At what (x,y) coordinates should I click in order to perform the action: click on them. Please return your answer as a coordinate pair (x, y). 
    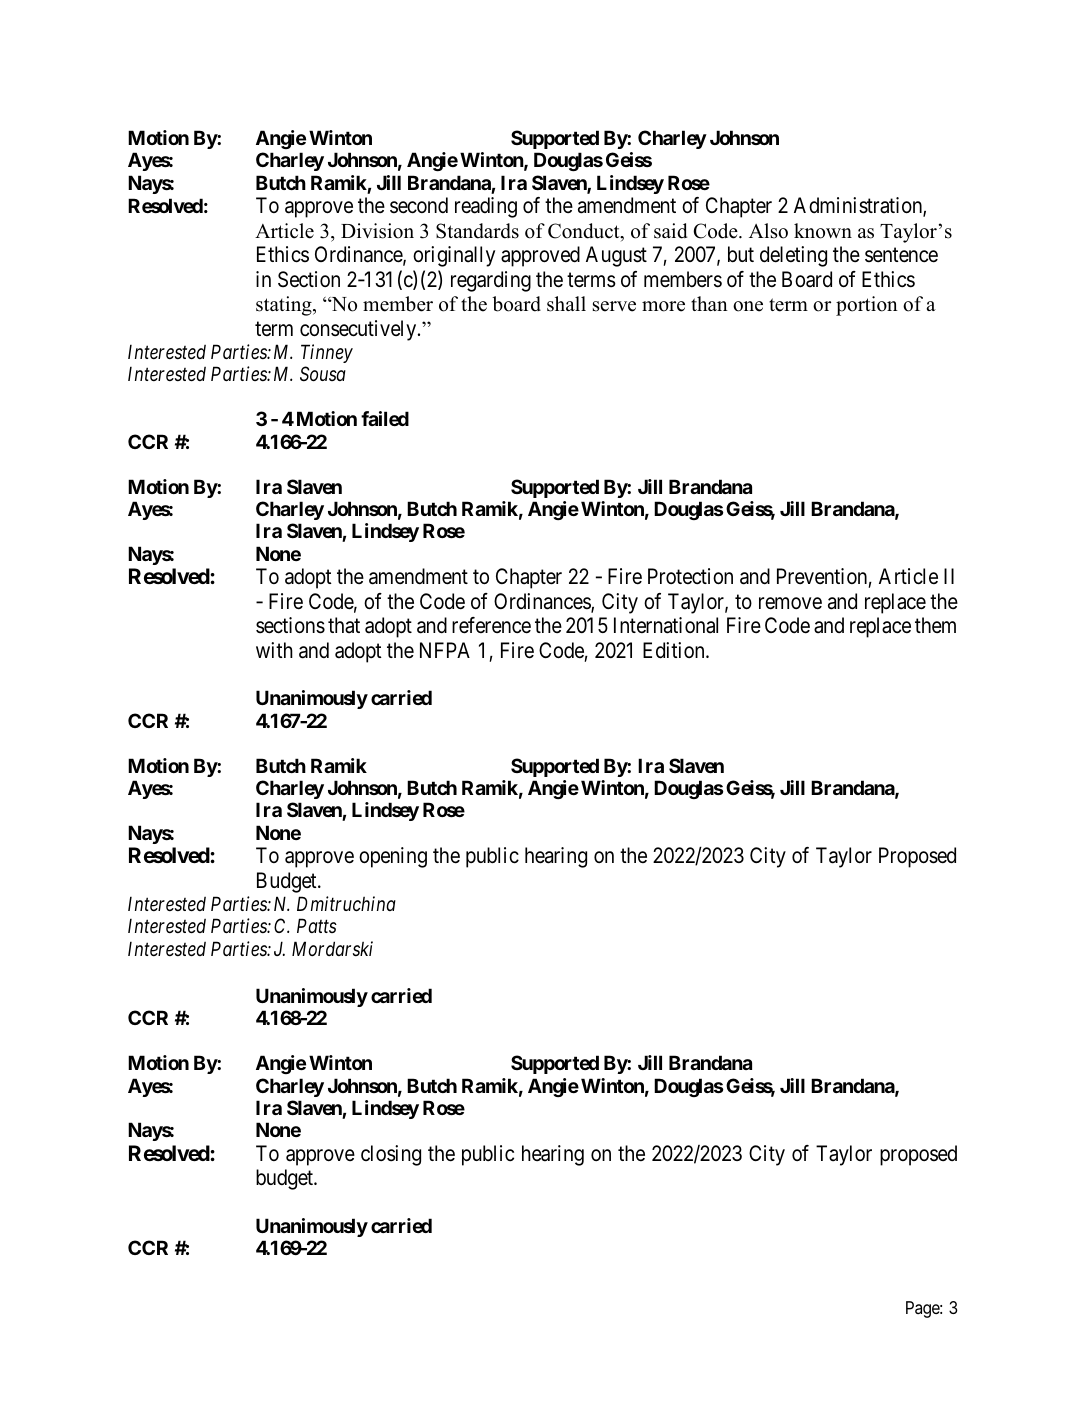
    Looking at the image, I should click on (935, 625).
